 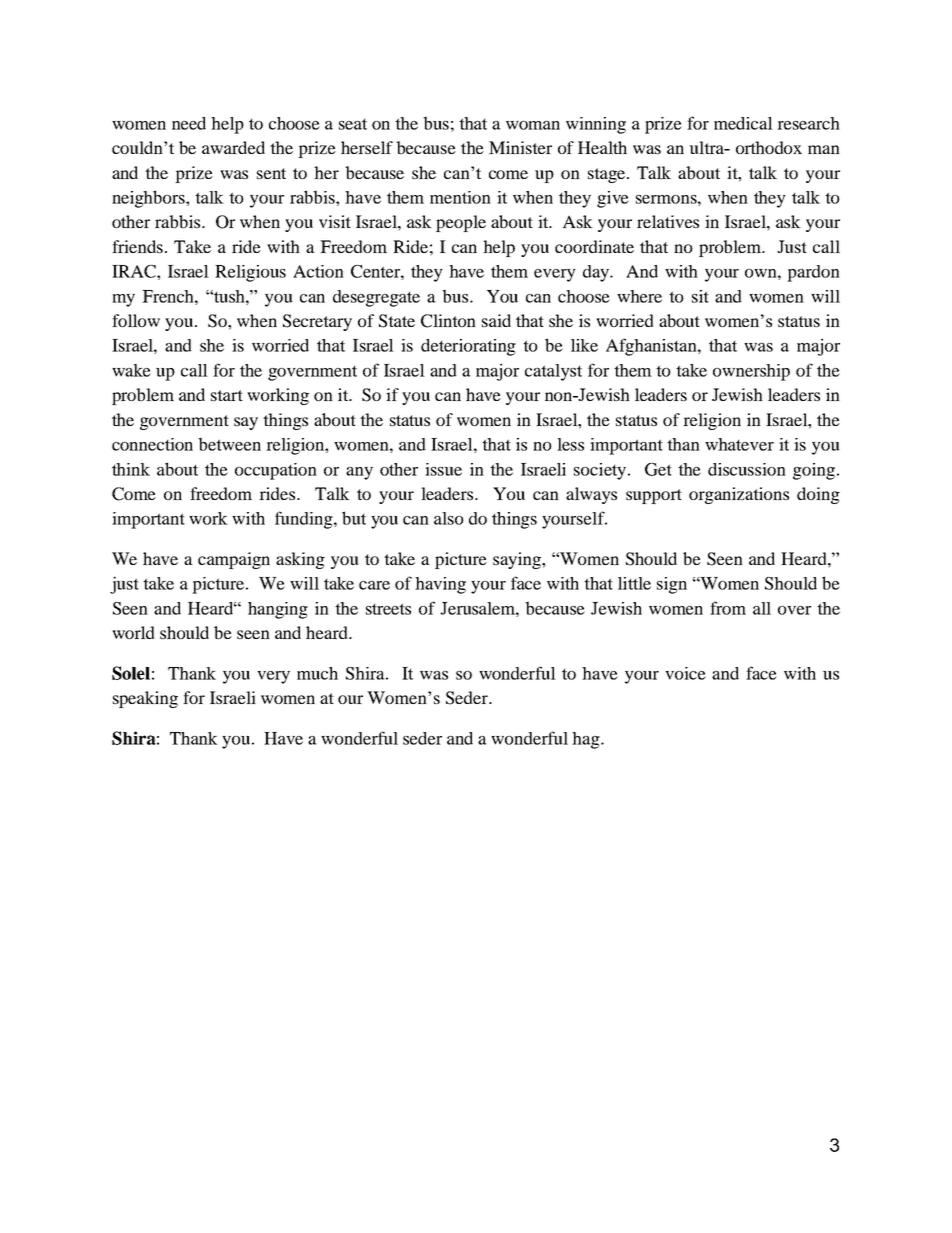 What do you see at coordinates (520, 147) in the screenshot?
I see `Minister` at bounding box center [520, 147].
